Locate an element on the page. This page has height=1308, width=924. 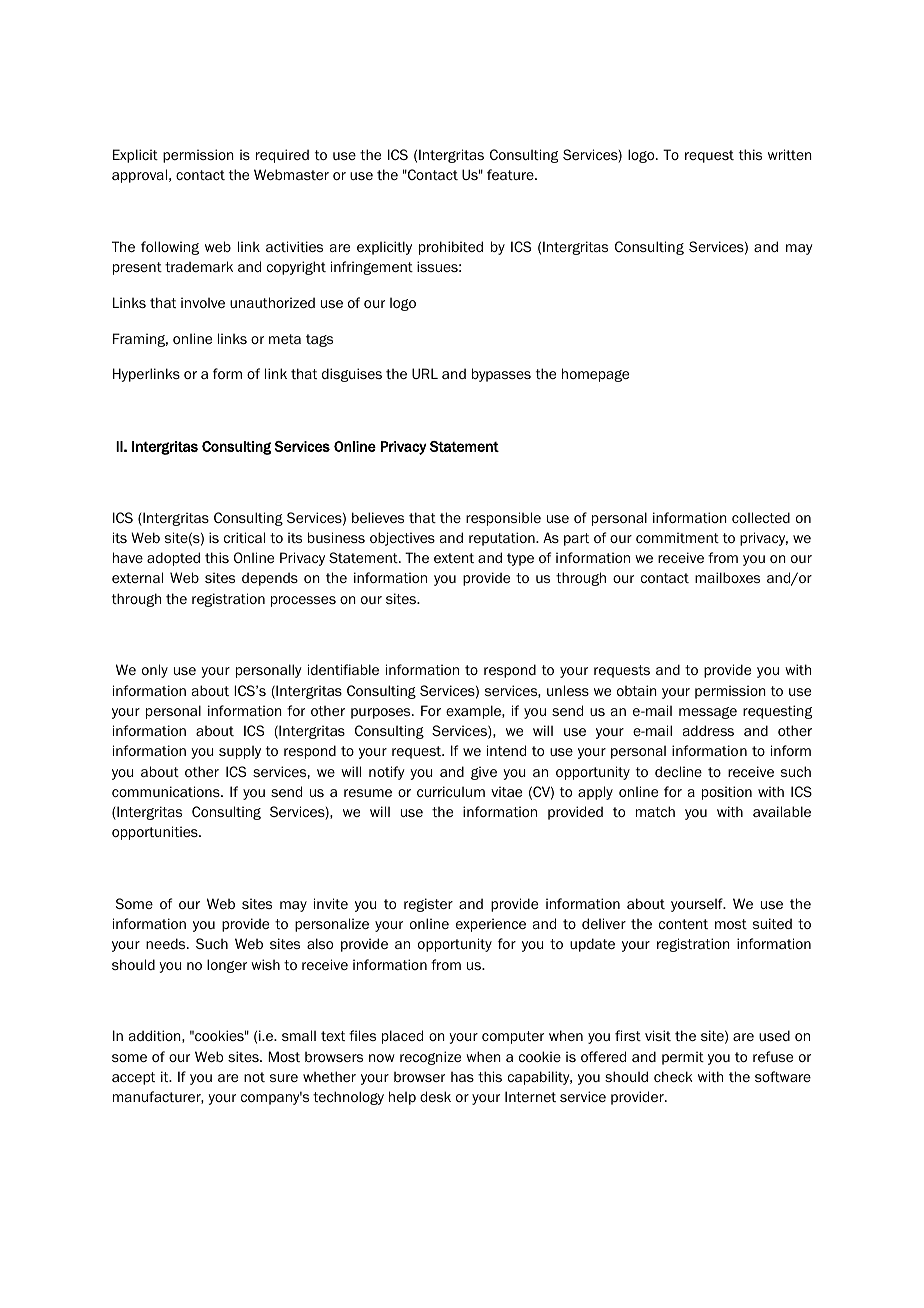
has is located at coordinates (462, 1077).
